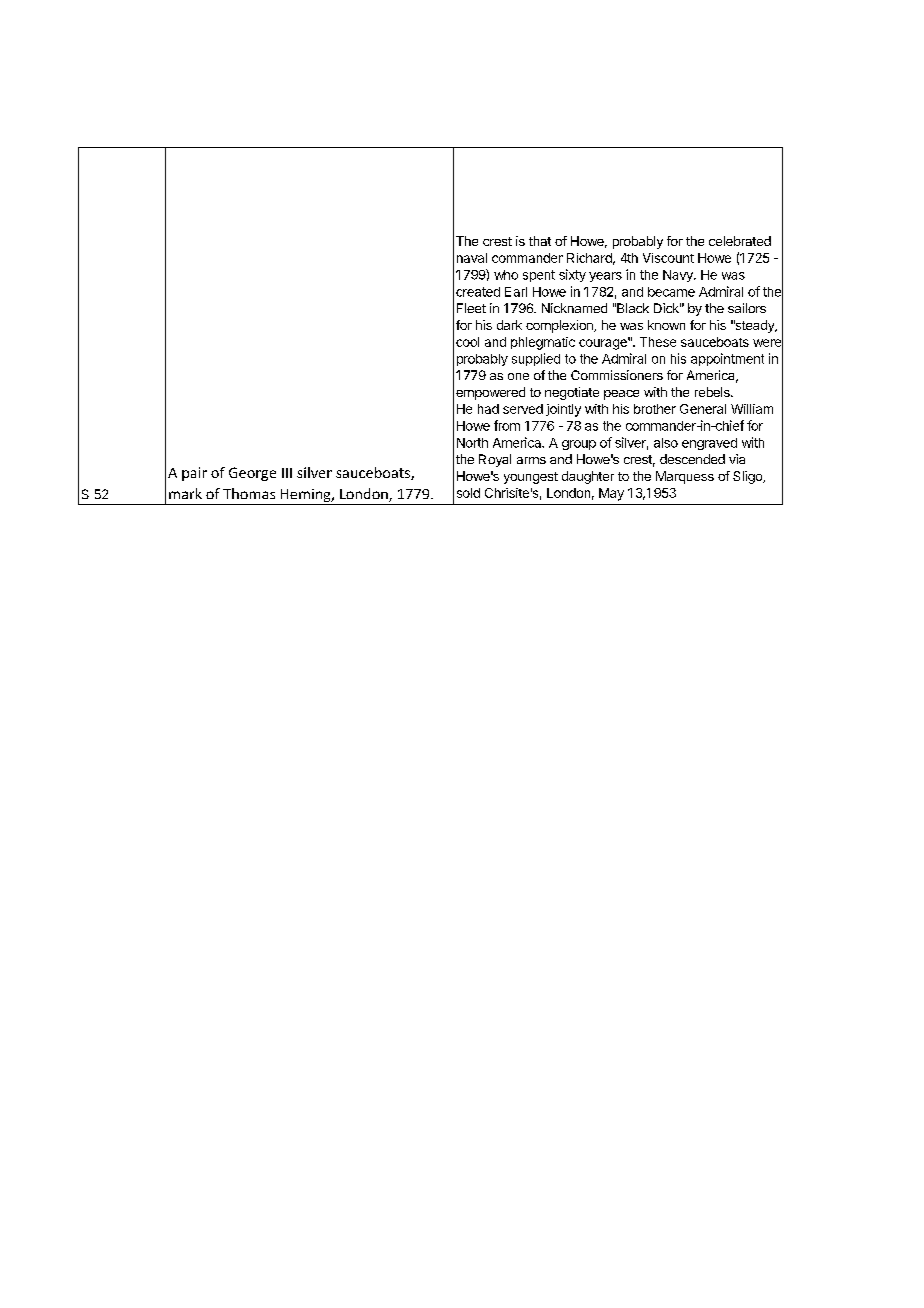 This screenshot has height=1308, width=924. Describe the element at coordinates (747, 308) in the screenshot. I see `sailors` at that location.
